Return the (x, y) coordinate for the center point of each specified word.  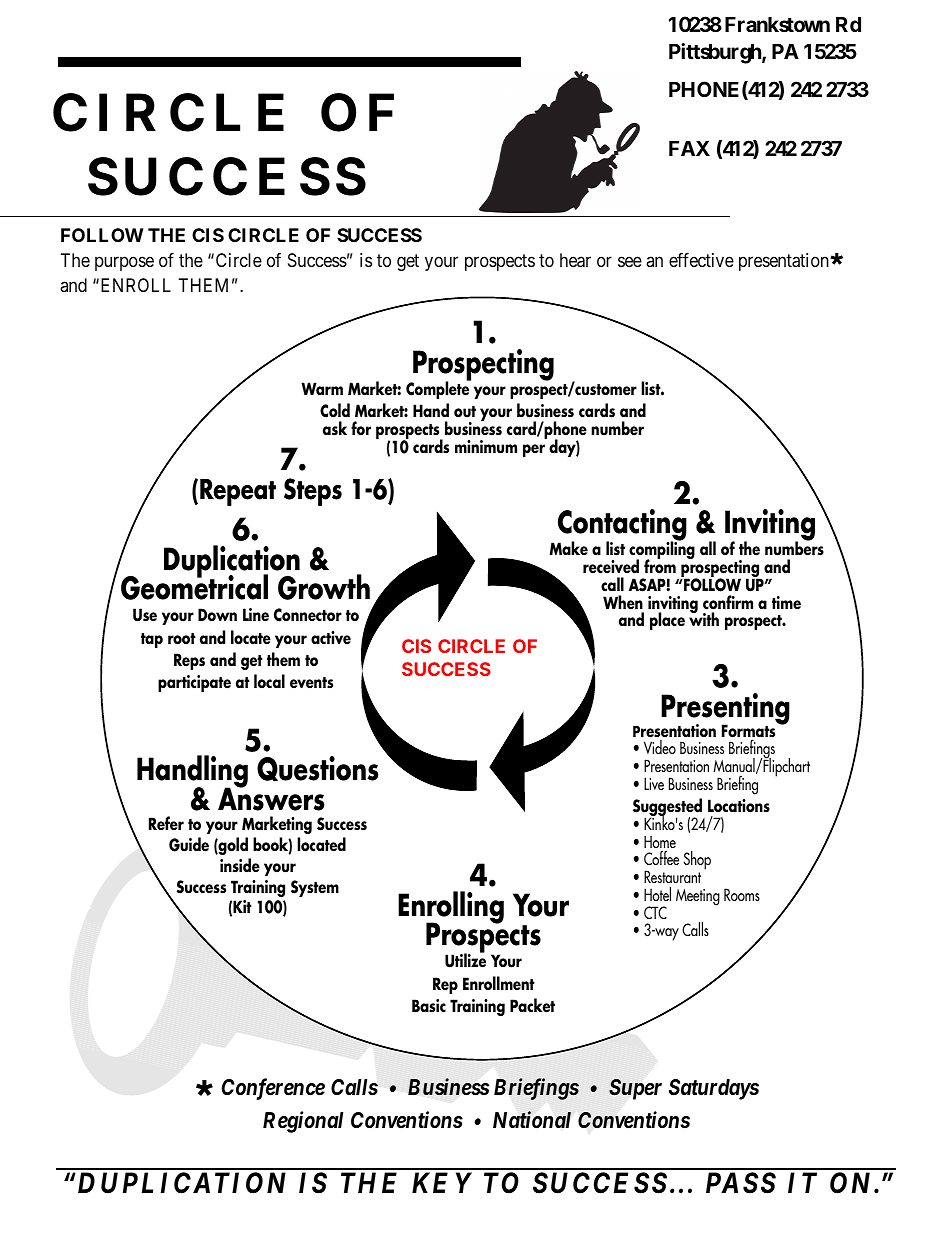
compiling (662, 551)
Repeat (238, 492)
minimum (486, 447)
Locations (739, 806)
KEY (442, 1182)
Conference (273, 1089)
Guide (189, 844)
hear (575, 260)
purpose (124, 263)
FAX (689, 148)
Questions (317, 769)
